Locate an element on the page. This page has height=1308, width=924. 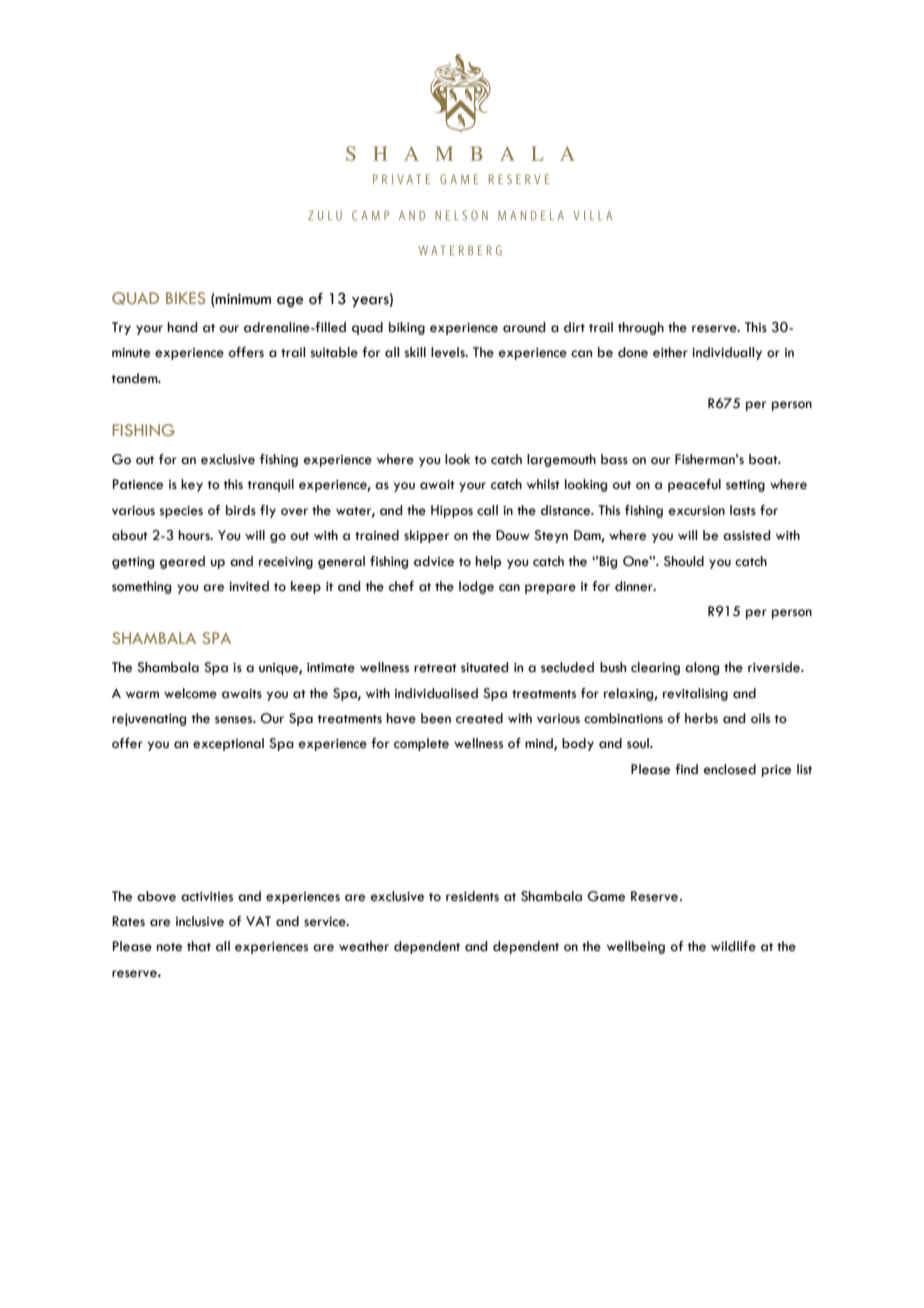
whilst is located at coordinates (543, 484).
